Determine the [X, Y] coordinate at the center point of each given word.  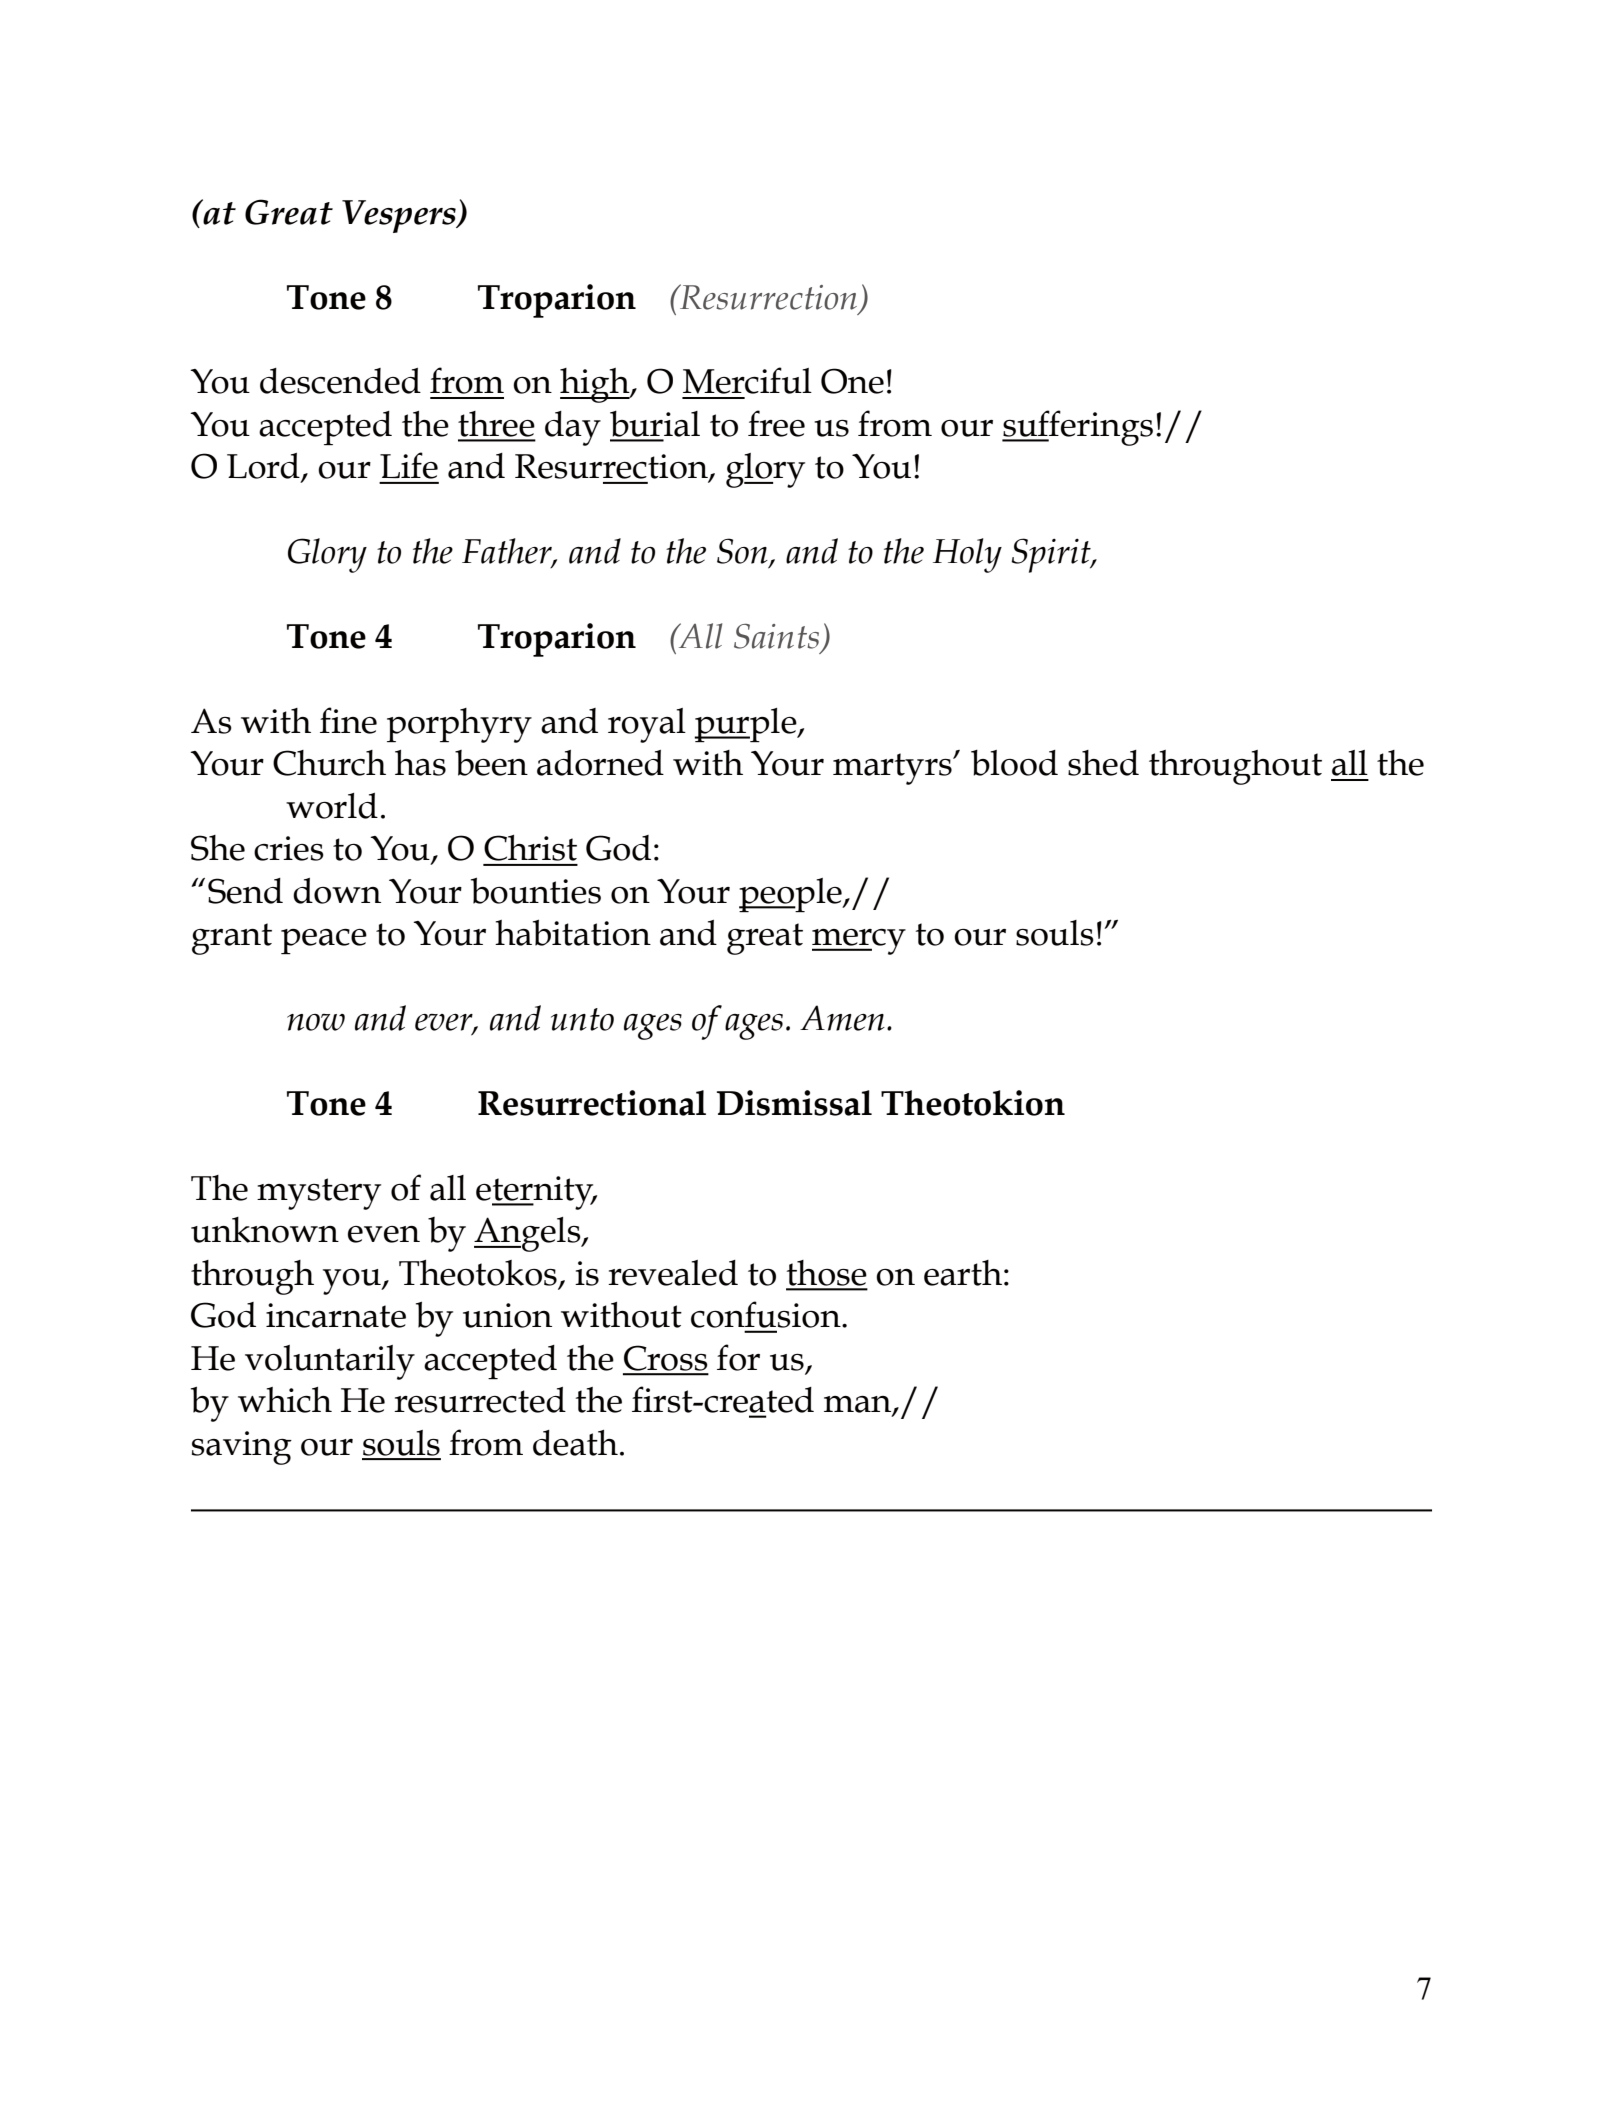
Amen [842, 1018]
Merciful [747, 380]
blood [1014, 763]
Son [743, 552]
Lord [264, 467]
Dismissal [794, 1103]
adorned [600, 763]
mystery [319, 1194]
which [285, 1400]
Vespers [400, 216]
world [332, 806]
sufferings [1077, 428]
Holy [967, 555]
